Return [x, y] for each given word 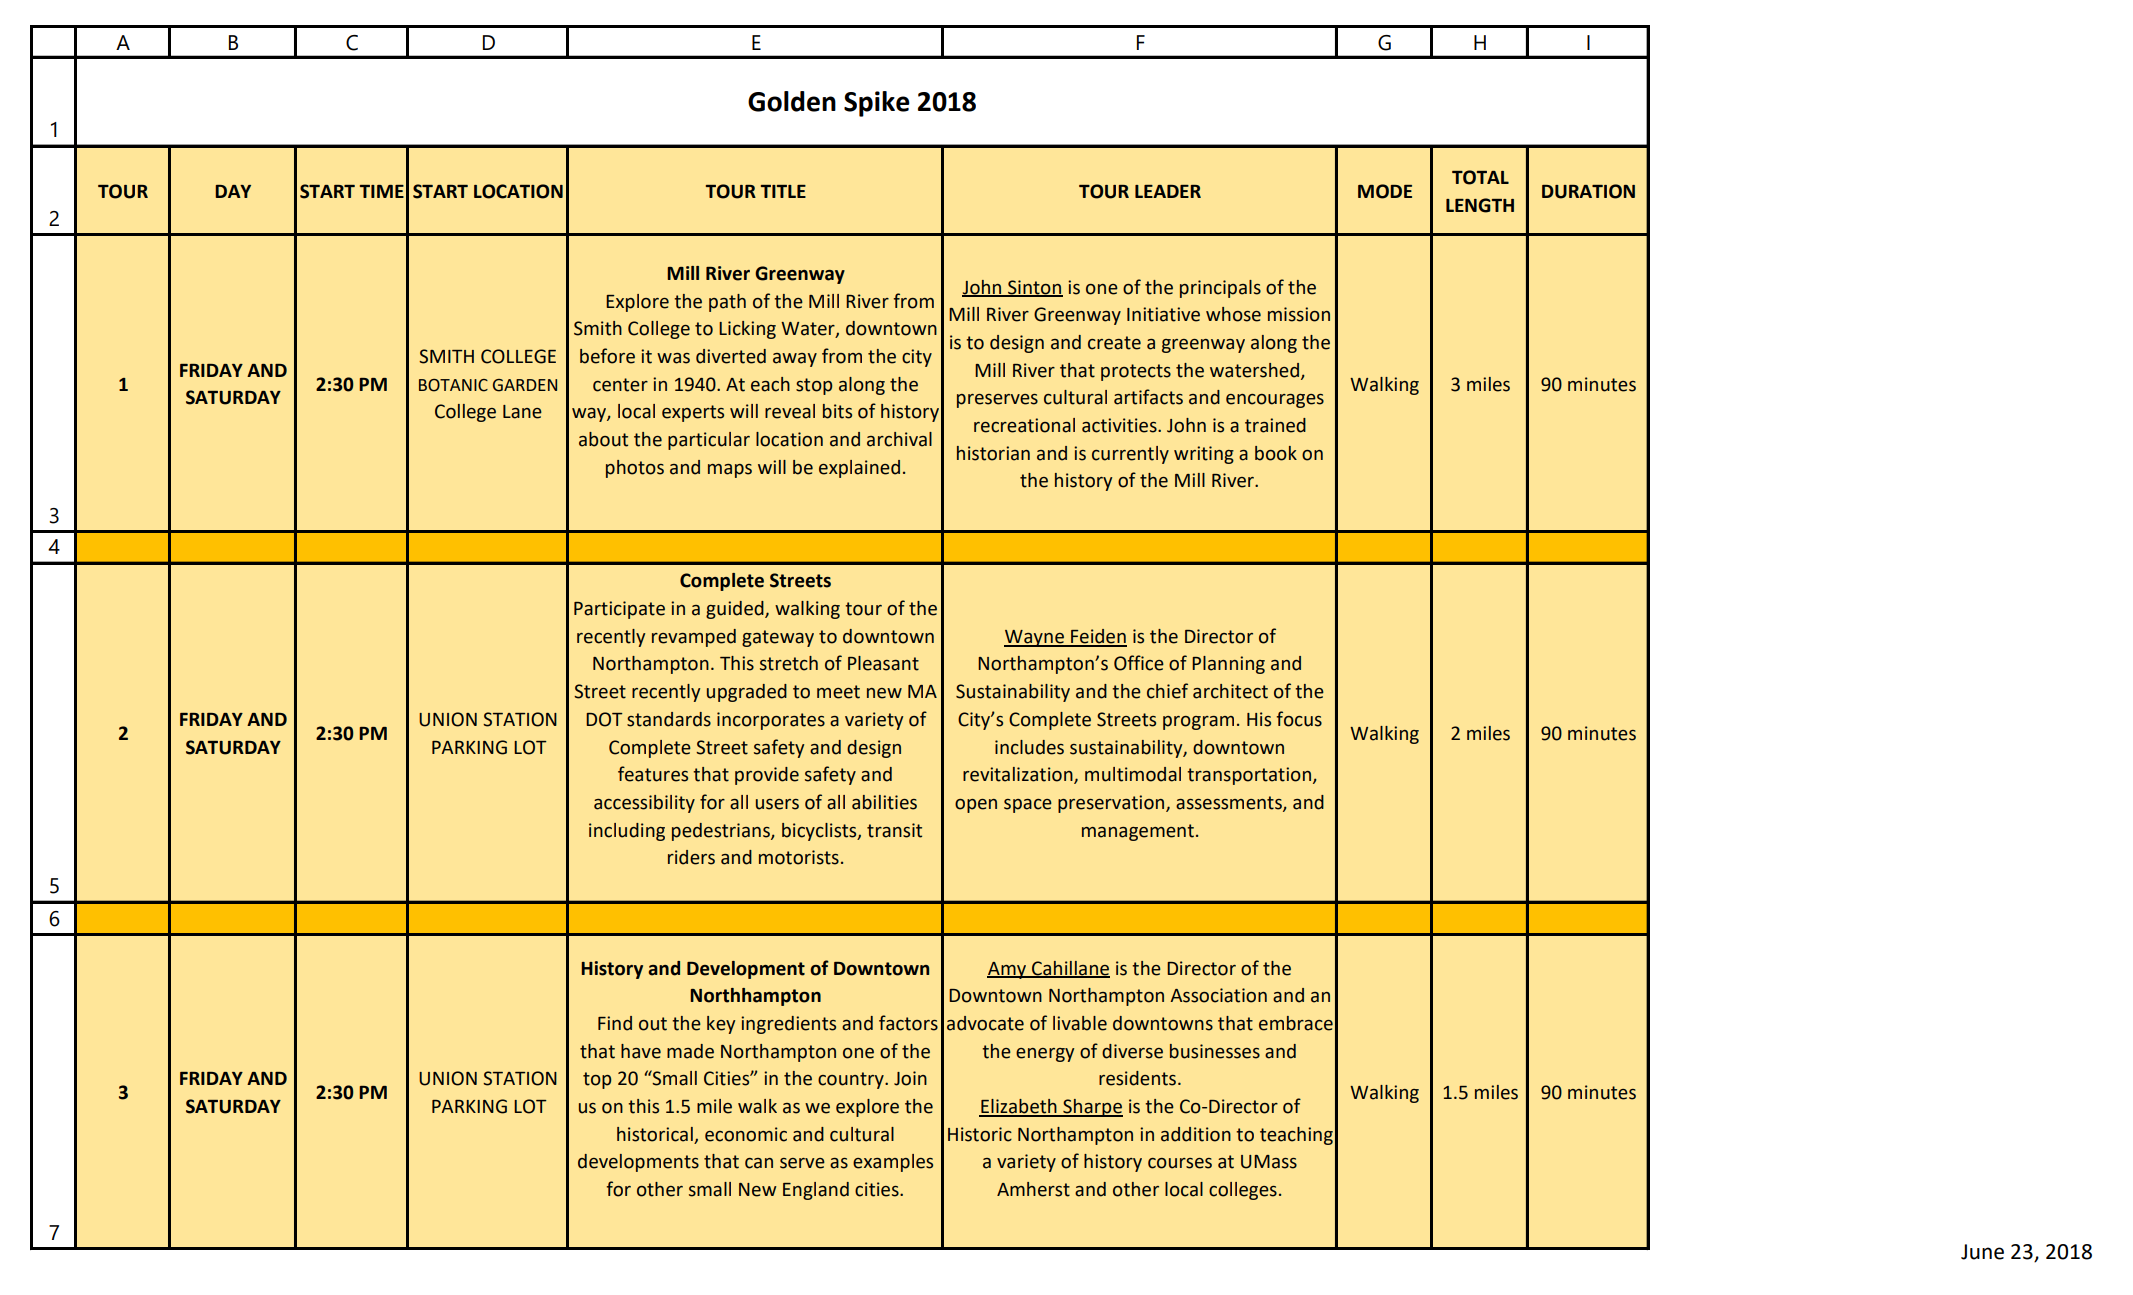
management [1138, 832]
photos [635, 469]
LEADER [1168, 191]
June [1982, 1252]
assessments [1230, 804]
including [627, 832]
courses [1180, 1163]
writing [1204, 455]
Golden [792, 101]
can [759, 1163]
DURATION [1588, 191]
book [1276, 453]
